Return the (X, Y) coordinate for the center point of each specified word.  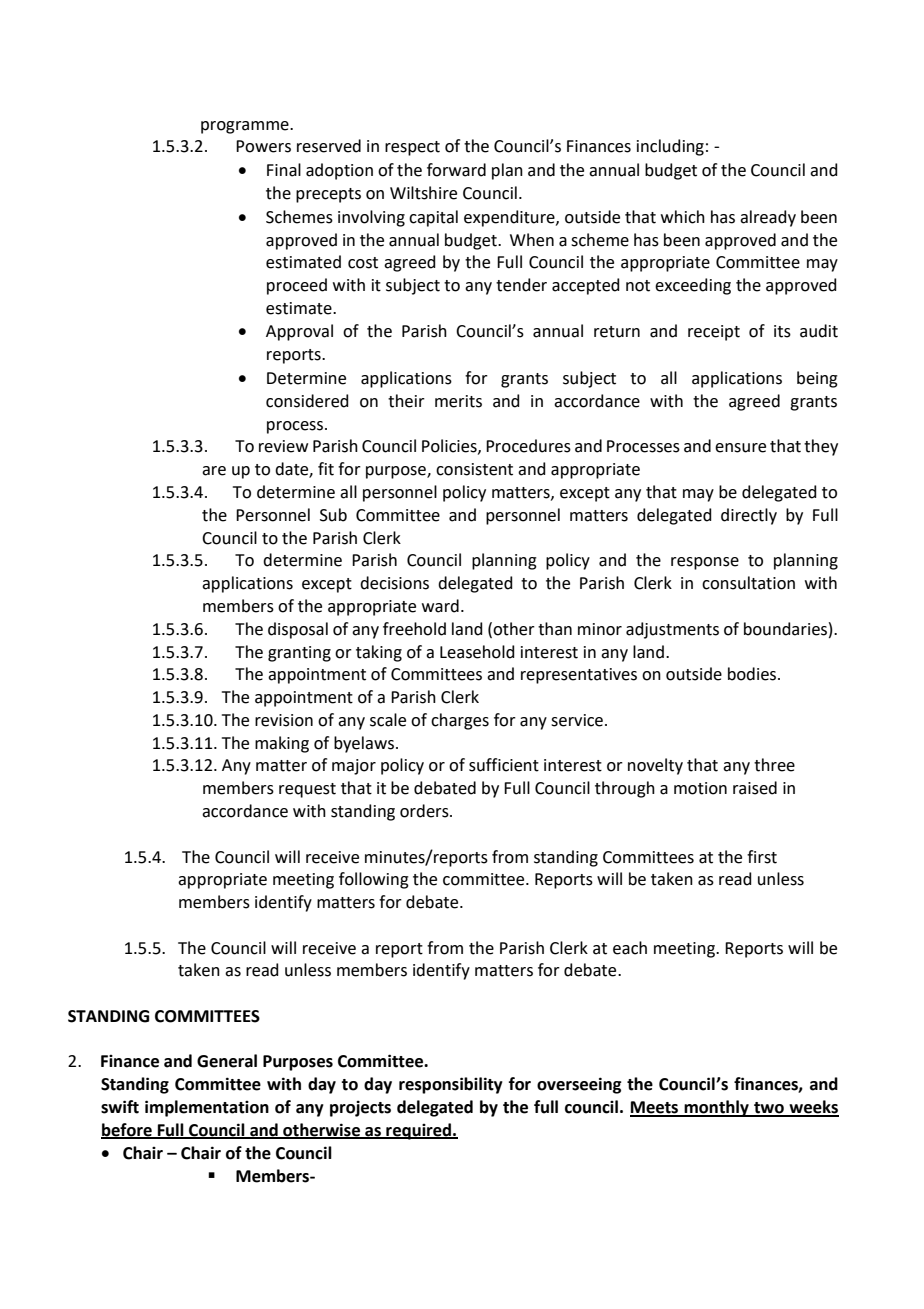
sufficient (504, 765)
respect (412, 148)
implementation (207, 1108)
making (282, 744)
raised (755, 788)
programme (246, 127)
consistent (474, 469)
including (670, 147)
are (214, 471)
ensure (740, 448)
